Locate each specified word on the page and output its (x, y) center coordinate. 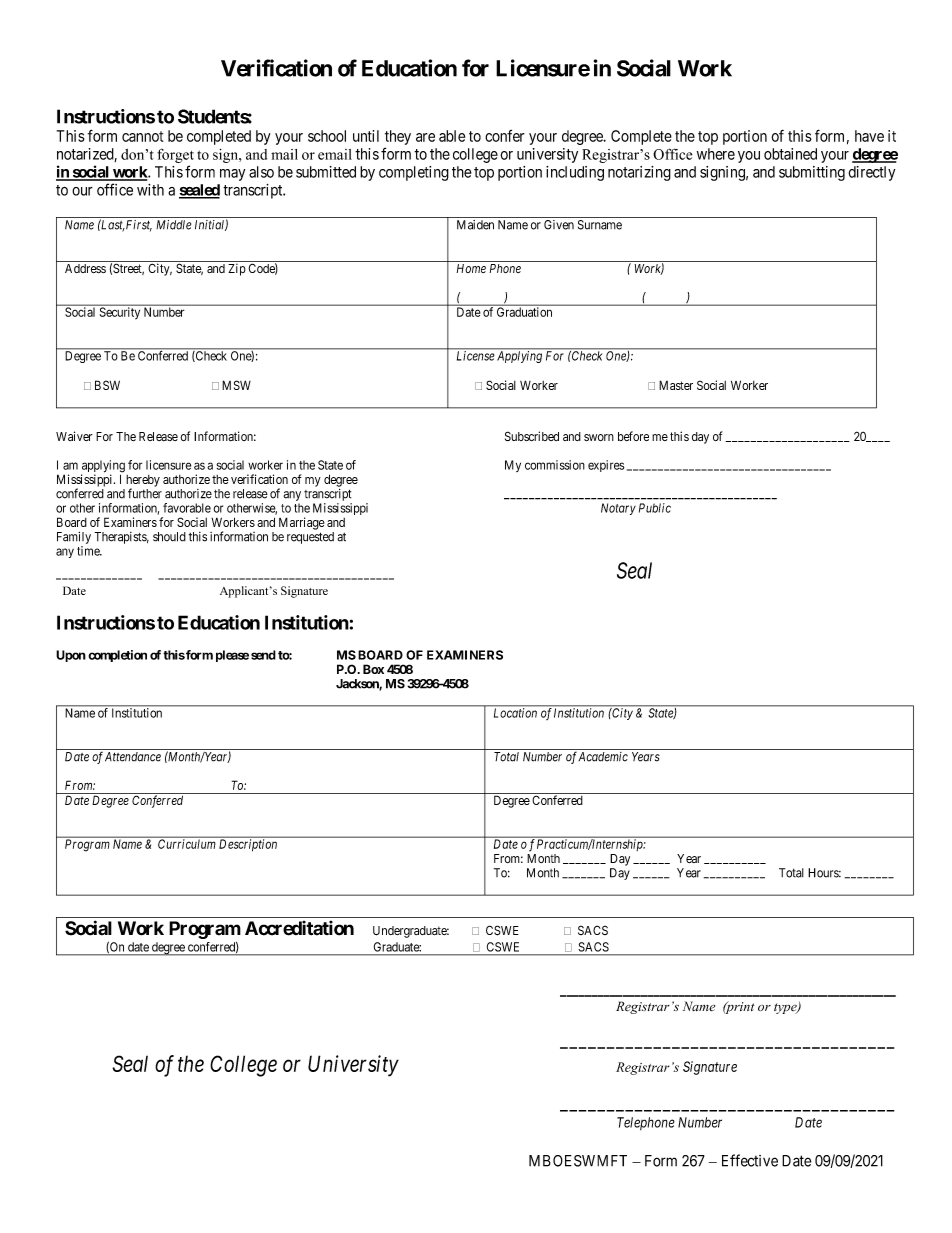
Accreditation (299, 928)
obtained (790, 154)
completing (414, 173)
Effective (750, 1160)
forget (175, 155)
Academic (603, 757)
